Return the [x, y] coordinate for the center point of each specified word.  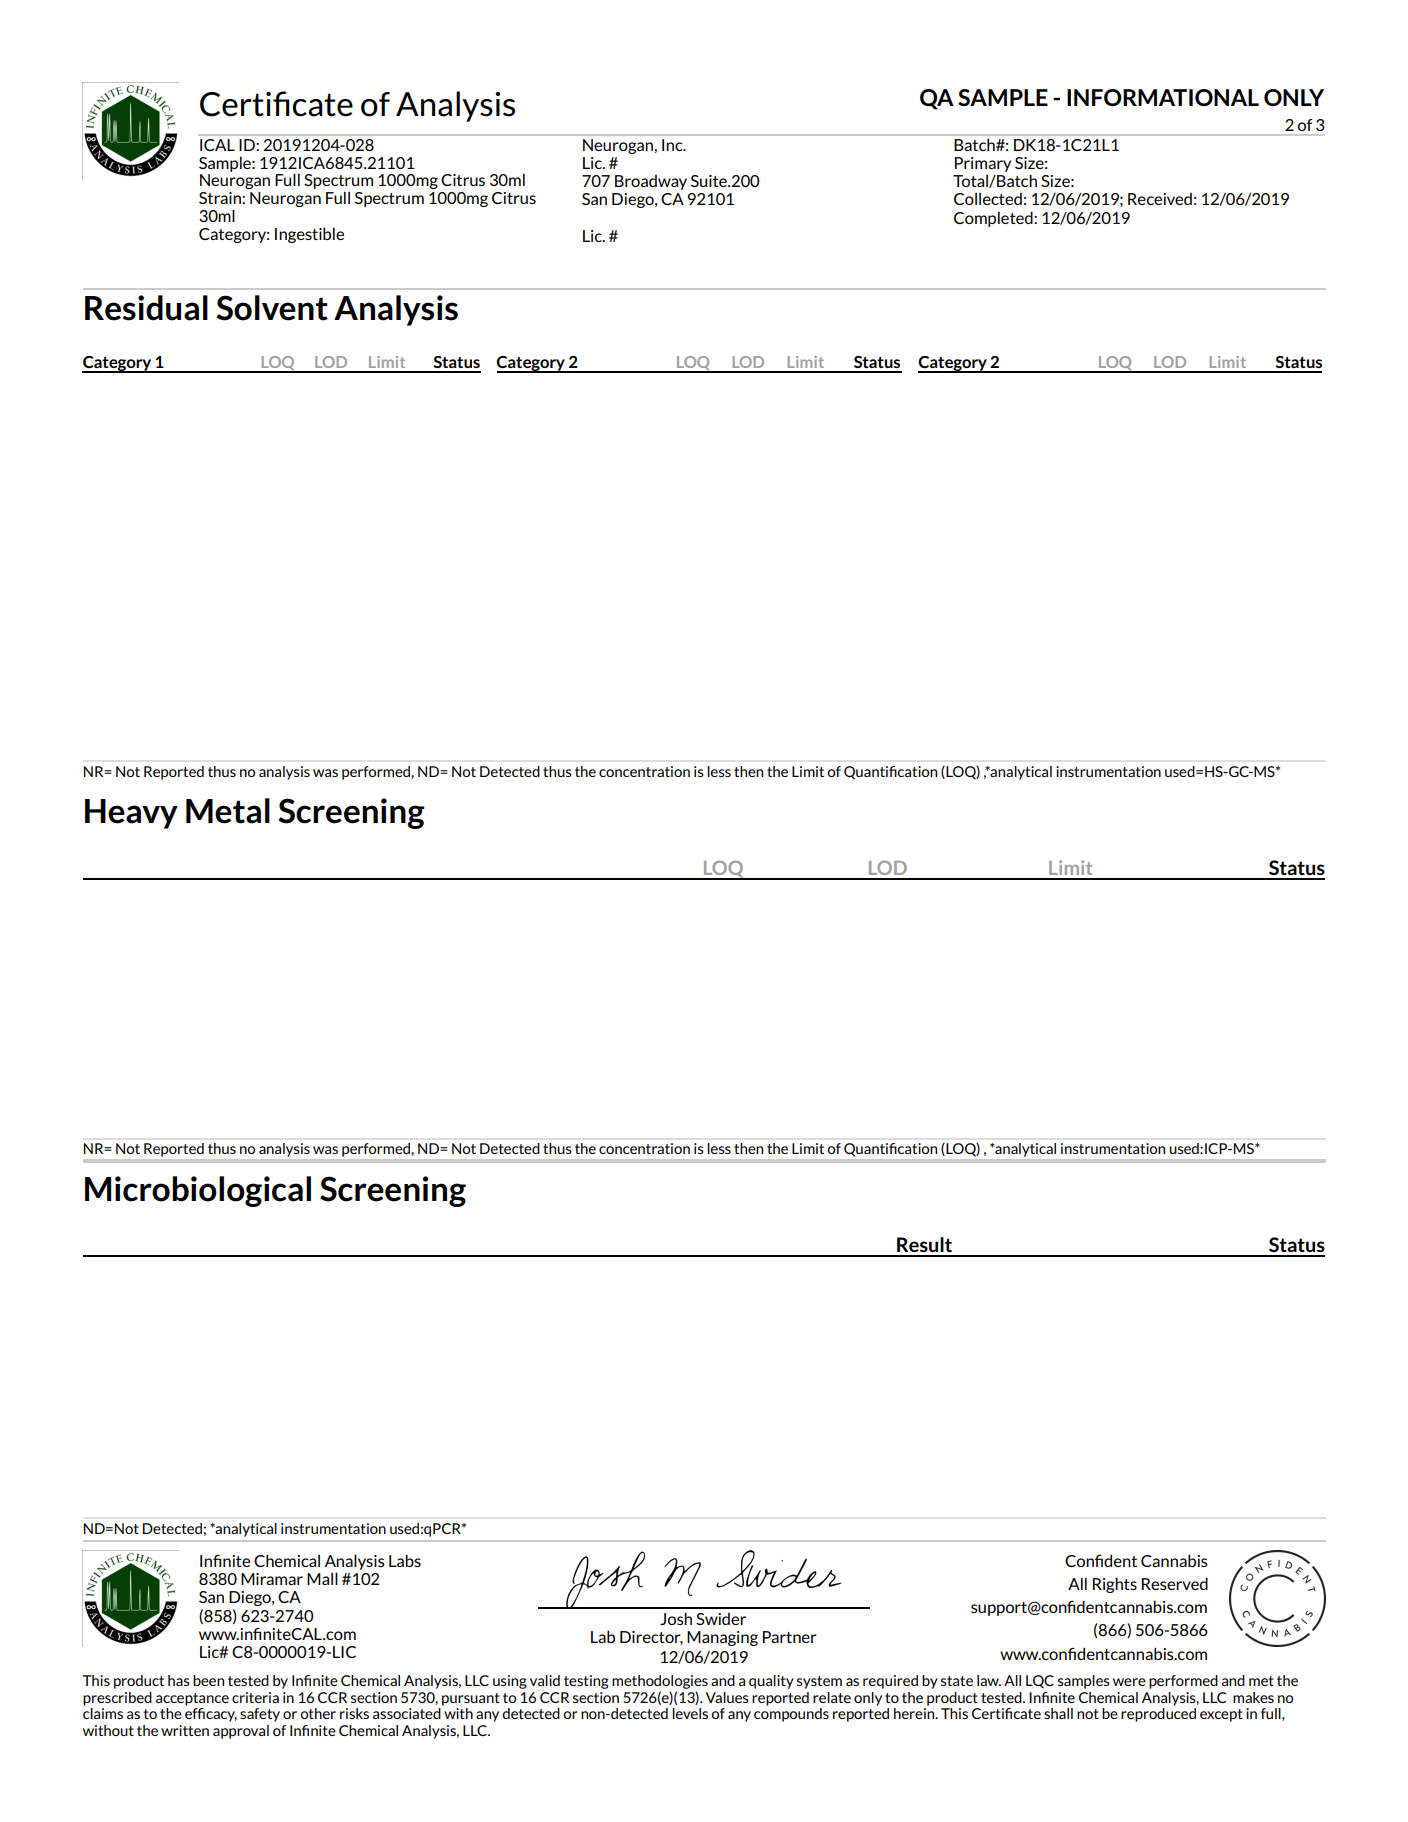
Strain [221, 198]
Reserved [1175, 1583]
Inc [673, 145]
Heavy [131, 814]
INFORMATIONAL [1163, 97]
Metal [228, 811]
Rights [1115, 1585]
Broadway [651, 182]
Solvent [272, 308]
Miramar [272, 1579]
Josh [676, 1618]
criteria [255, 1697]
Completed [994, 219]
